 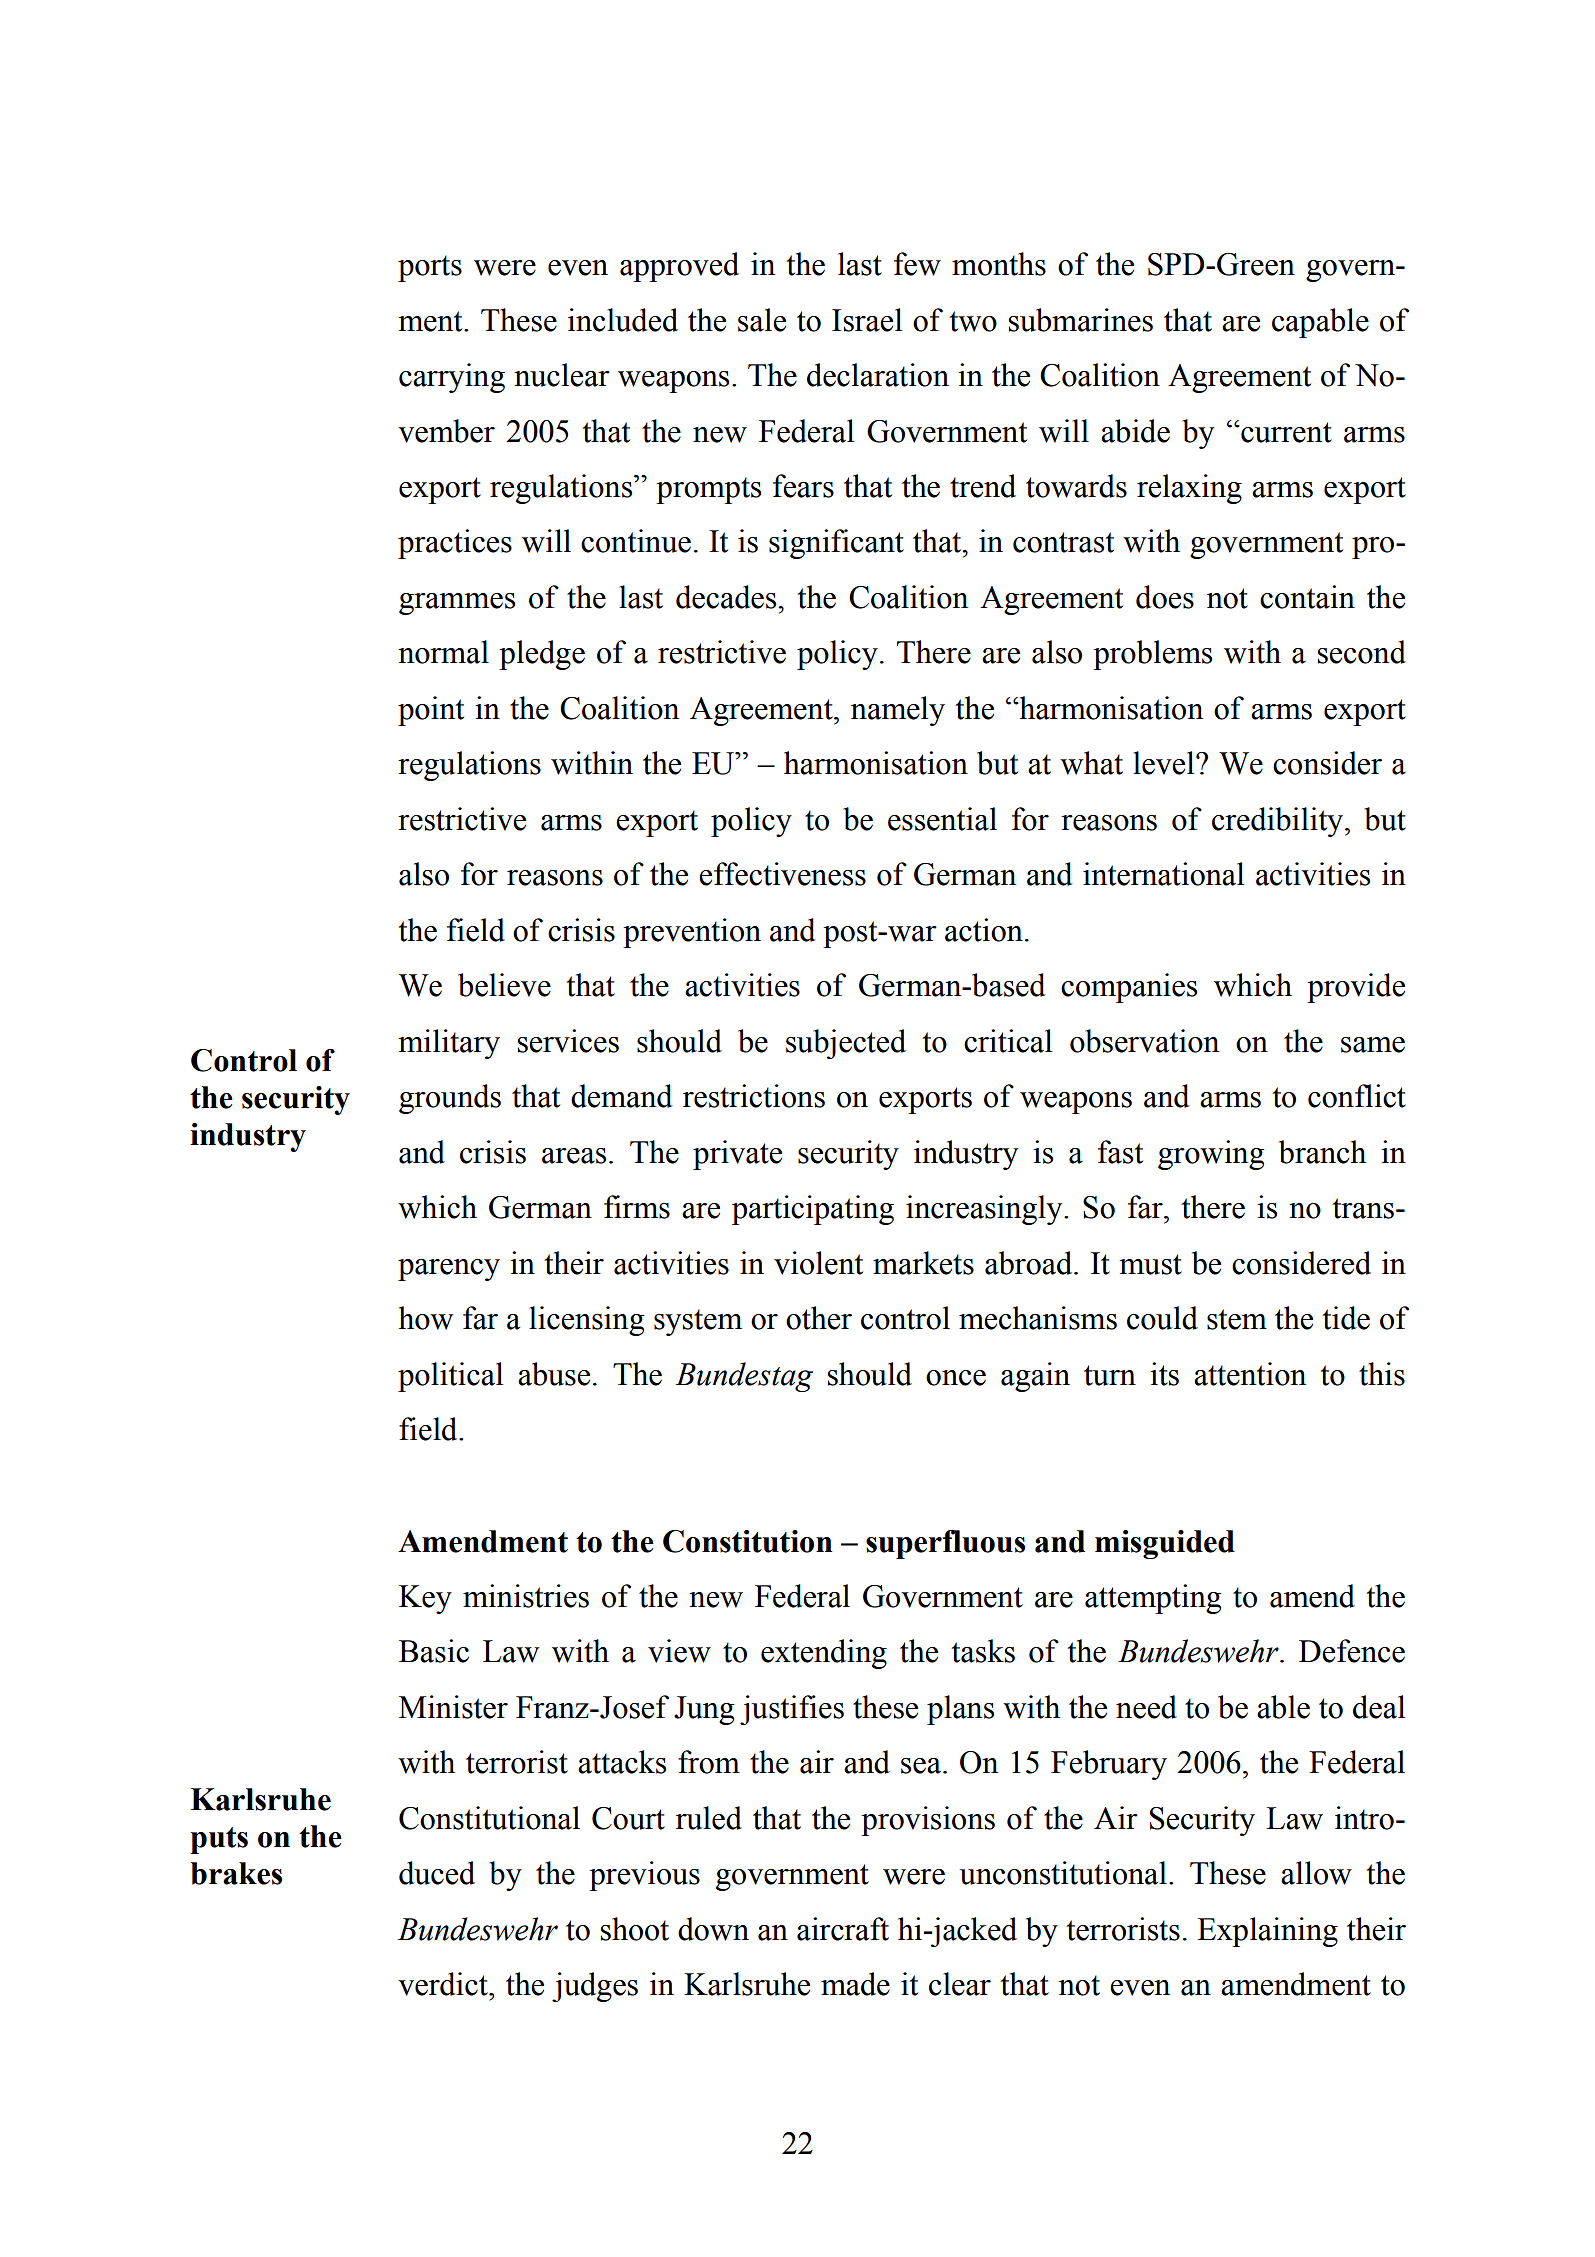 I want to click on restrictions, so click(x=754, y=1096).
